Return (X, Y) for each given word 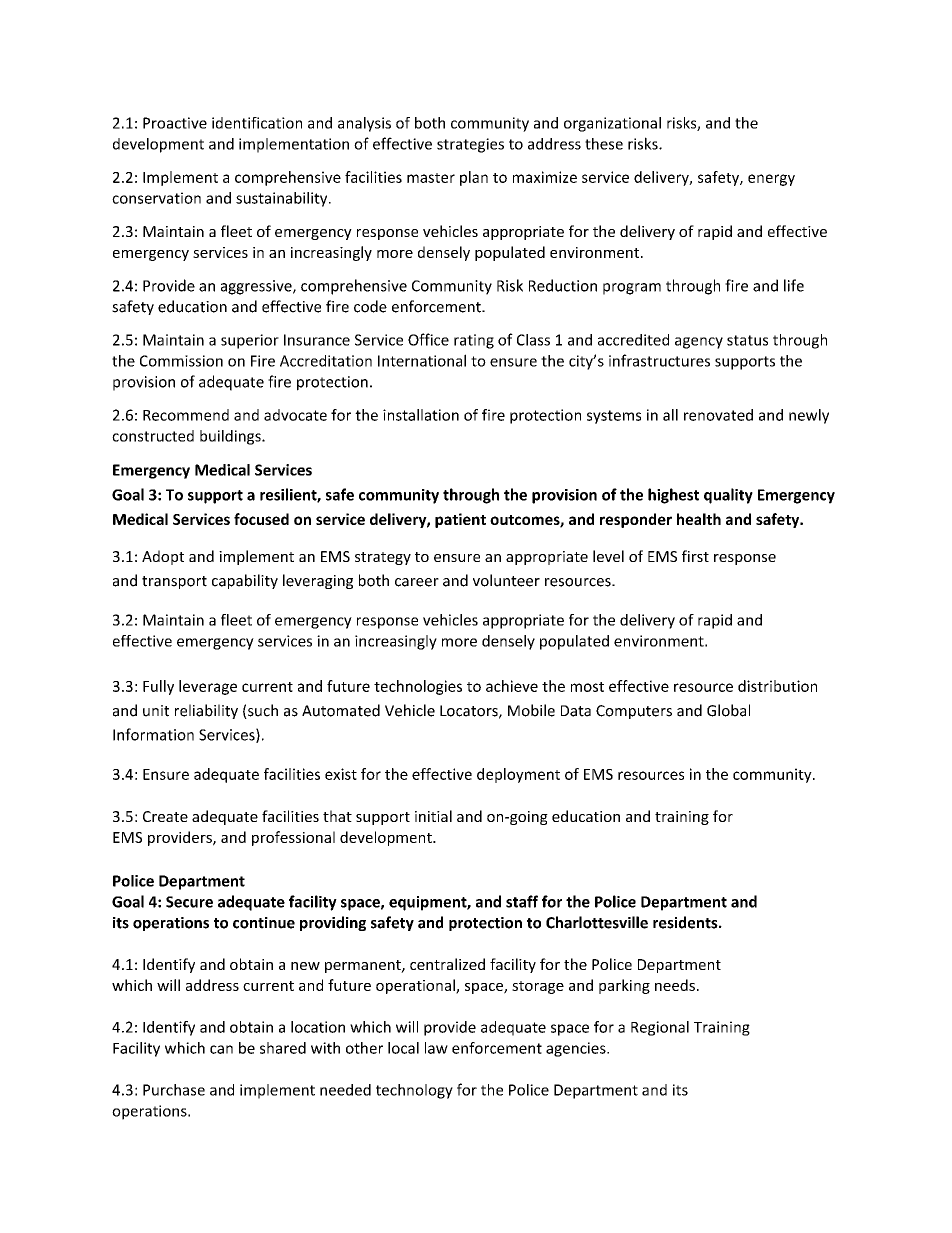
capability (245, 581)
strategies (470, 145)
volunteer (506, 580)
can (221, 1049)
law (436, 1048)
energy (771, 180)
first (695, 556)
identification (257, 123)
